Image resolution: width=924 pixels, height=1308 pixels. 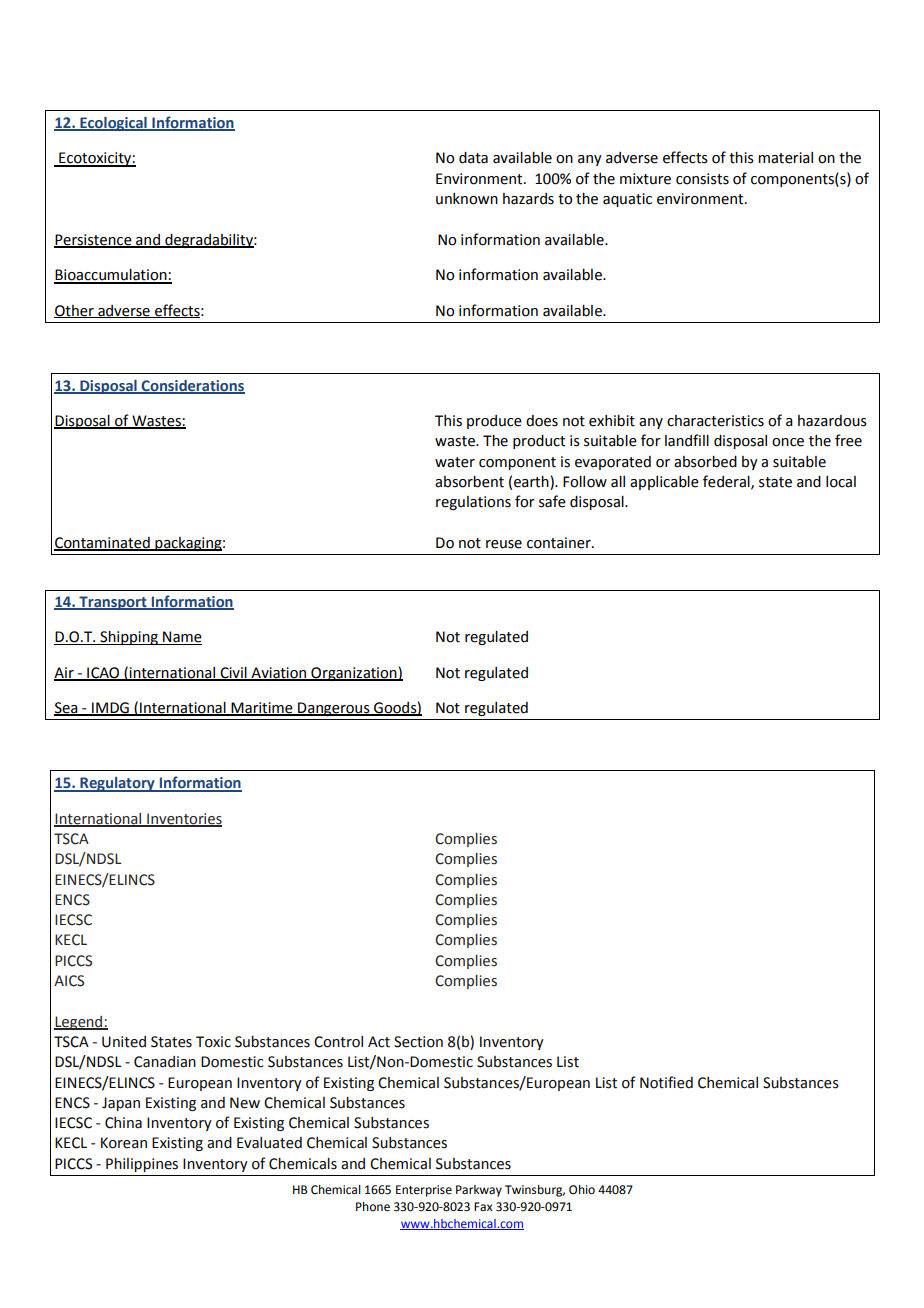 I want to click on Notified, so click(x=666, y=1082).
